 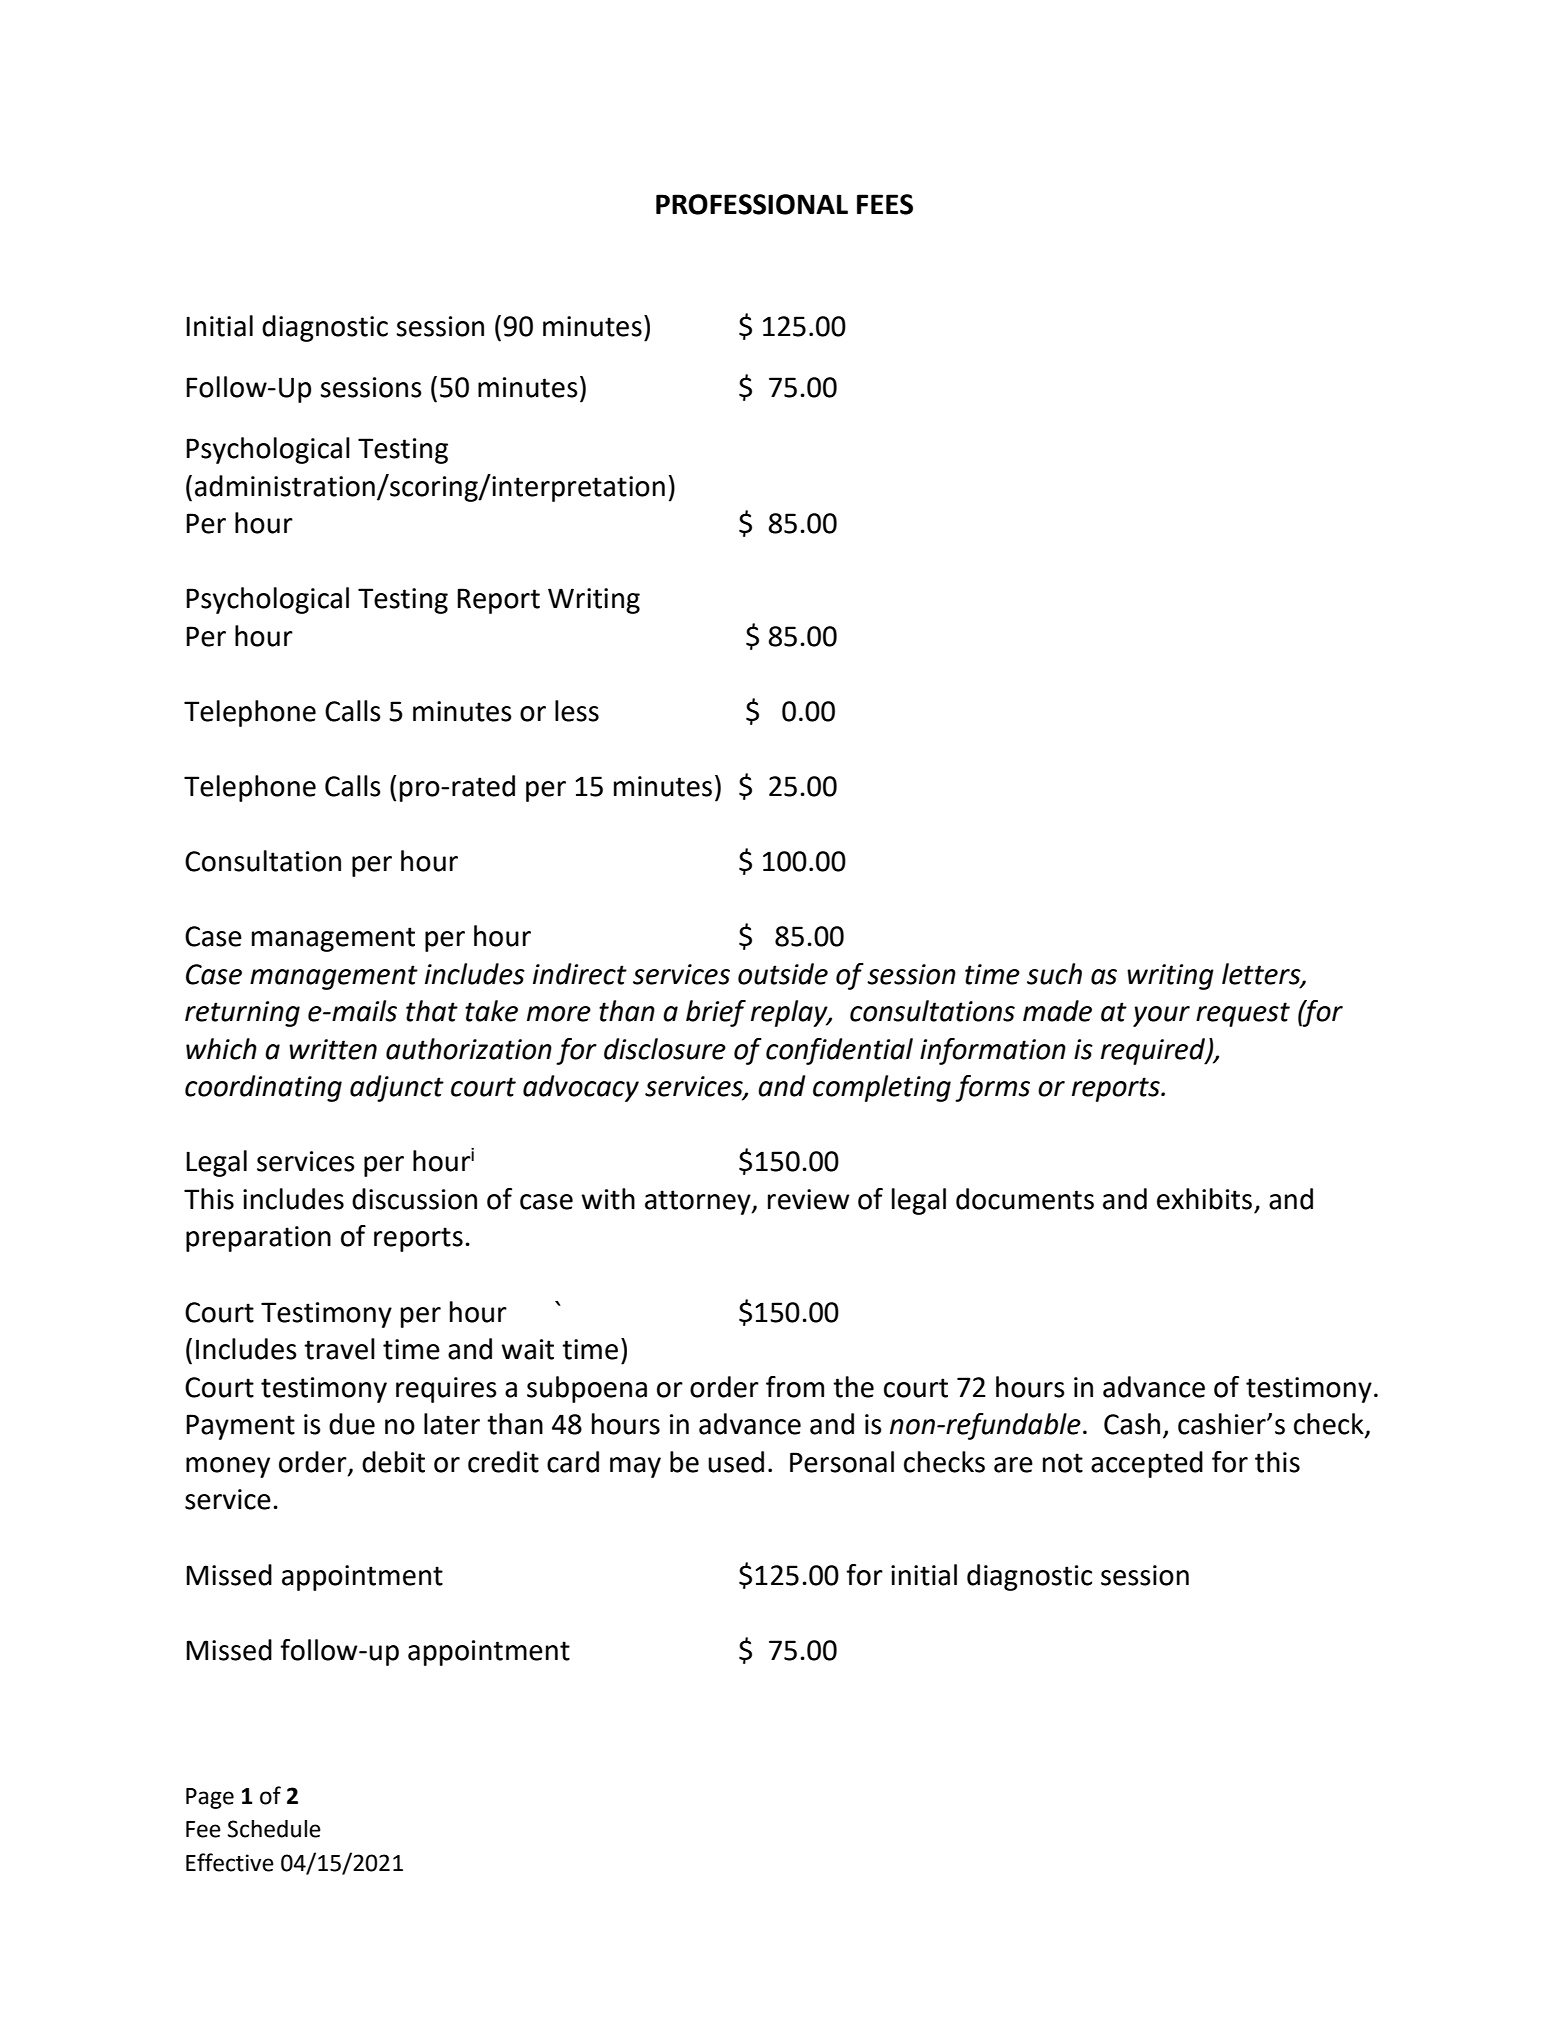 I want to click on debit, so click(x=393, y=1462).
